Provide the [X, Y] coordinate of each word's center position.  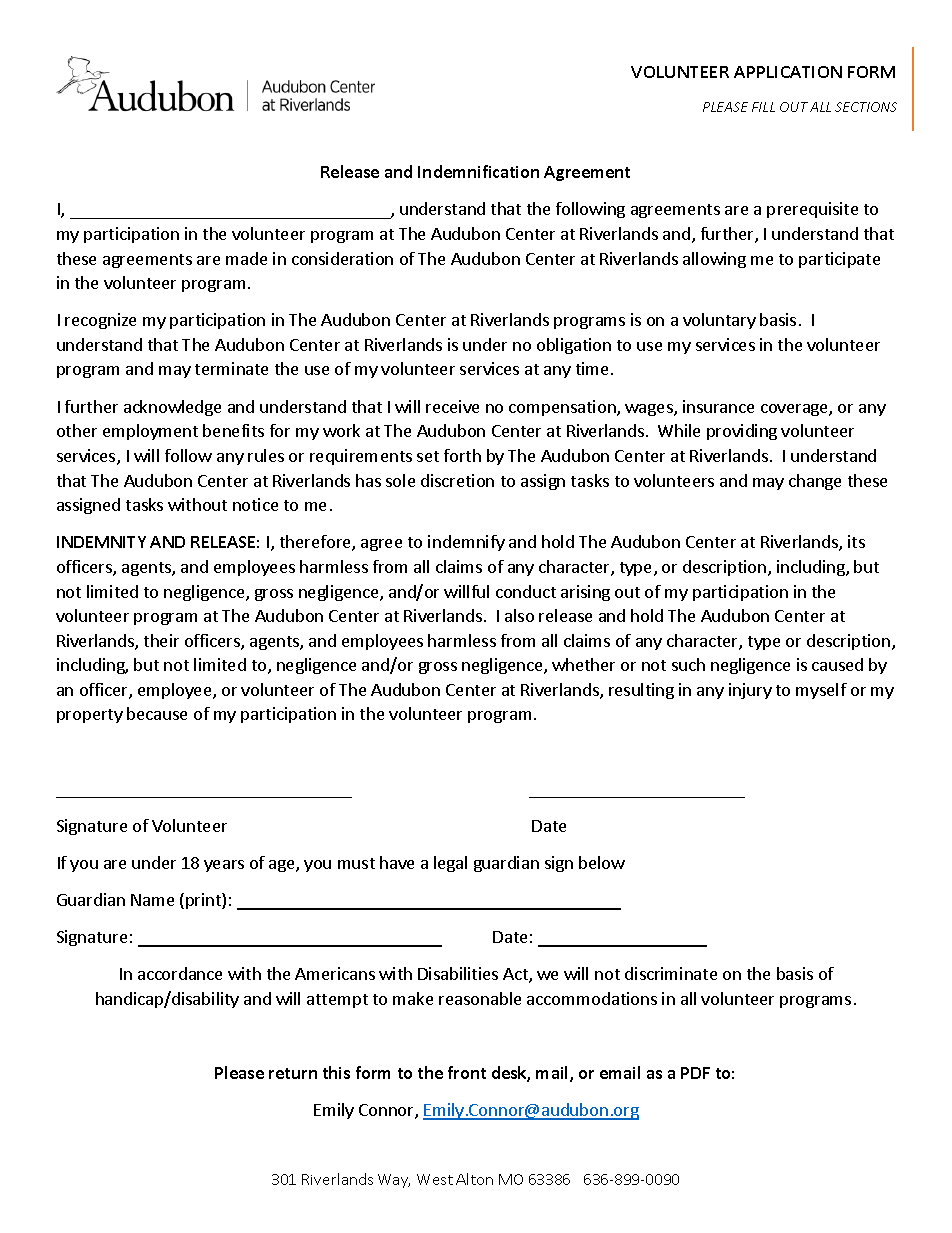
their [161, 640]
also [519, 615]
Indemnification [478, 171]
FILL [763, 107]
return [293, 1073]
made [246, 258]
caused [837, 664]
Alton [474, 1179]
